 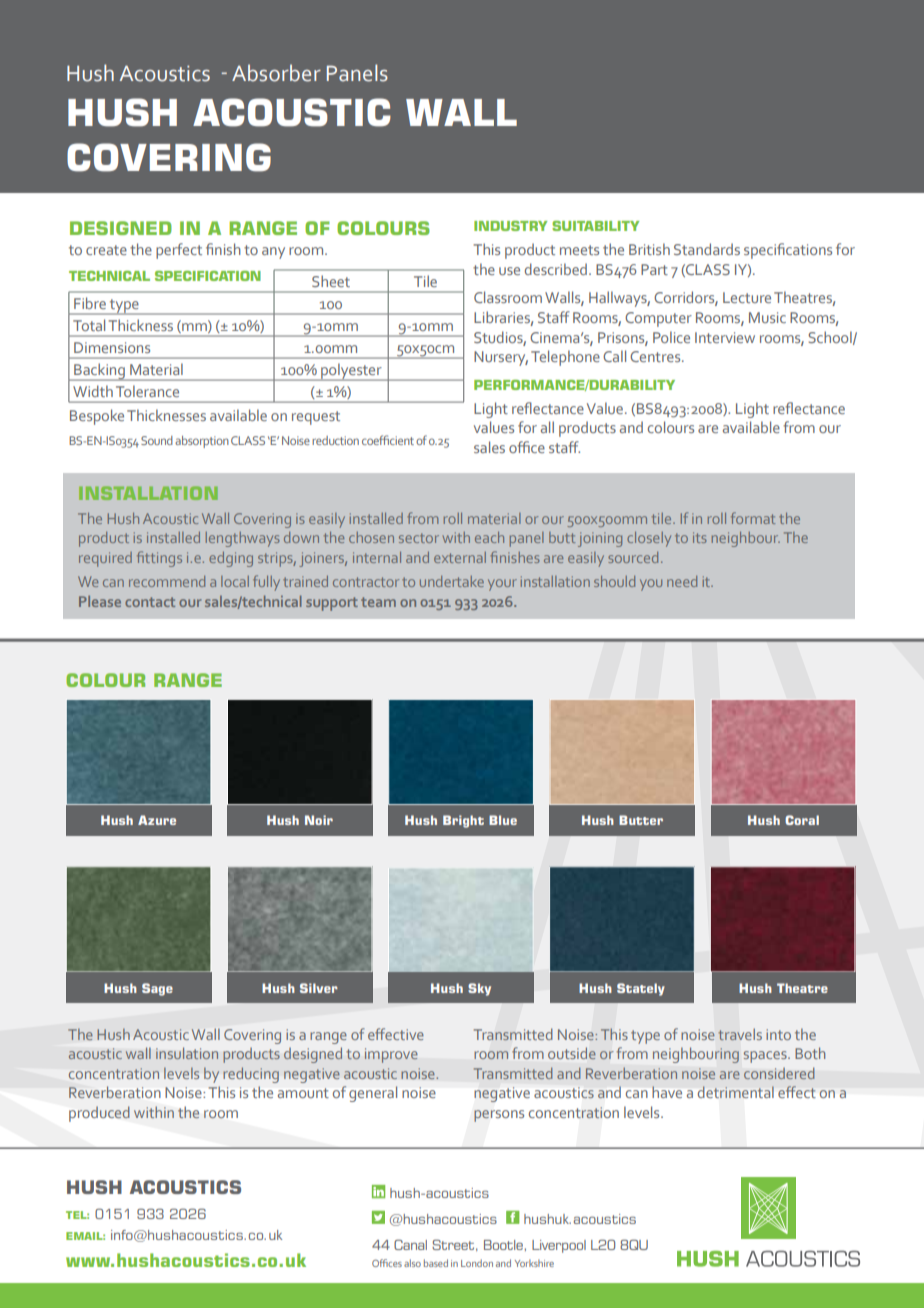 What do you see at coordinates (707, 249) in the image?
I see `Standards` at bounding box center [707, 249].
